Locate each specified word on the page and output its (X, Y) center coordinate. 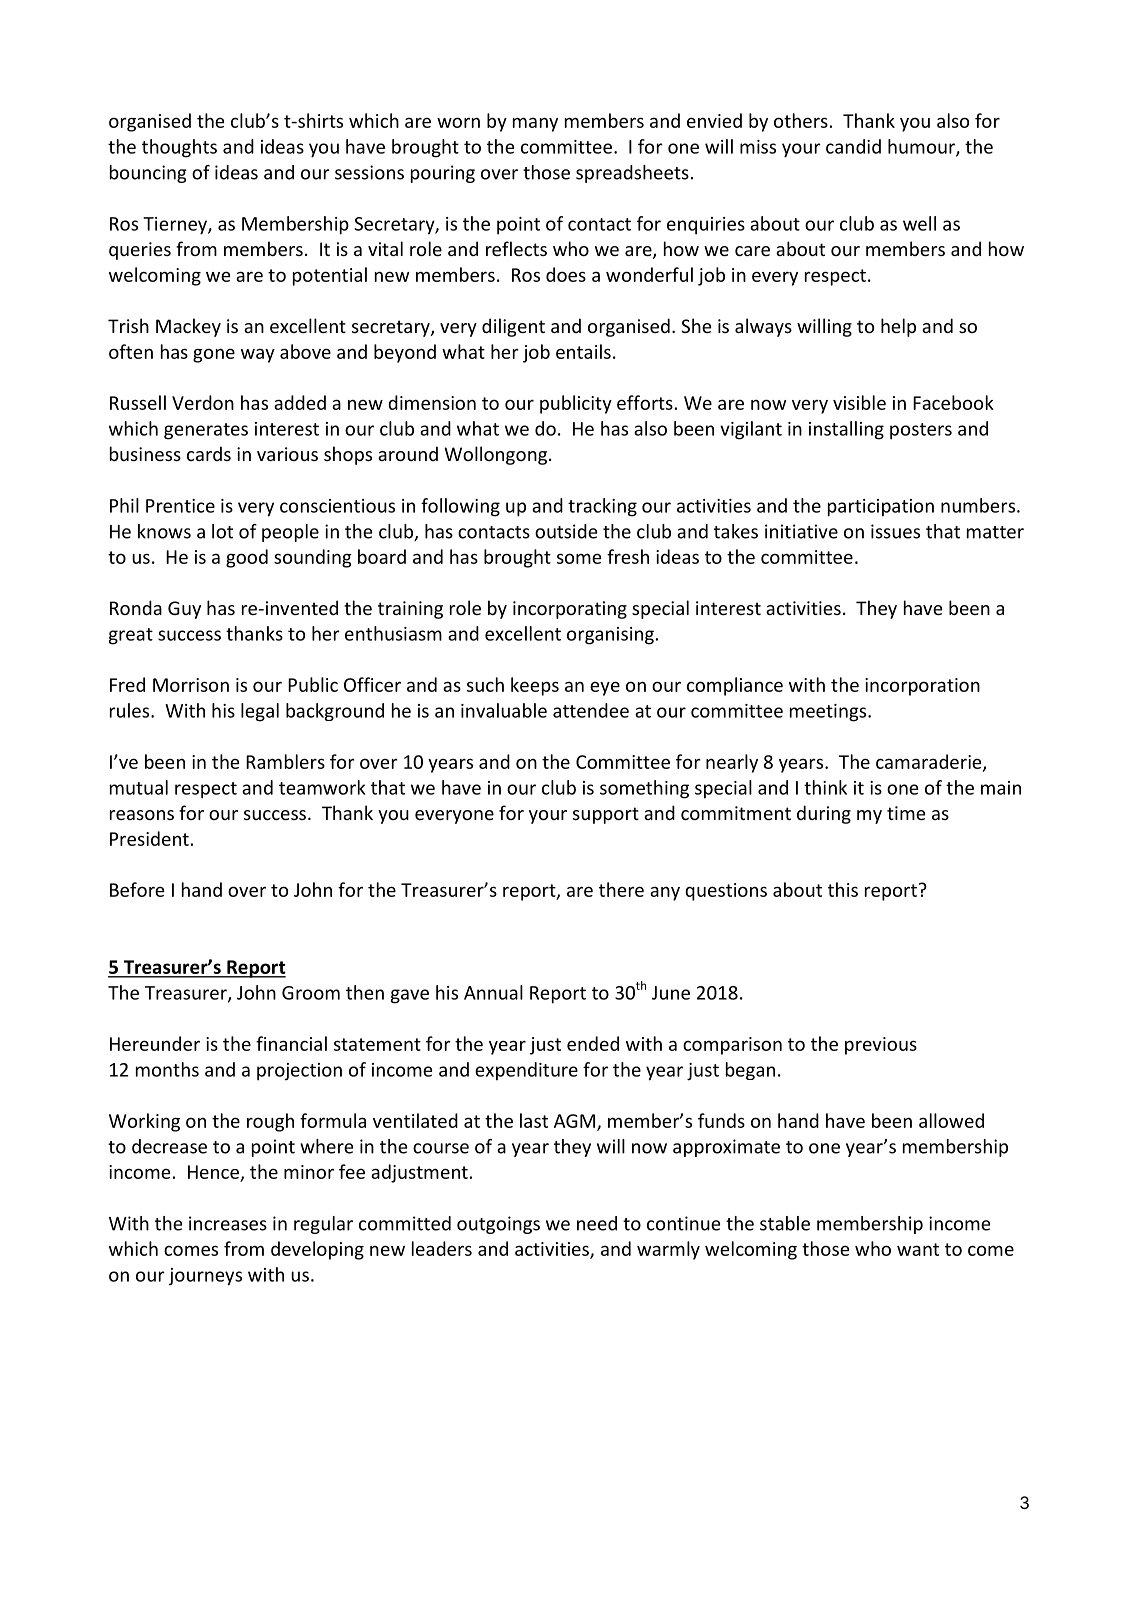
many (535, 124)
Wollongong (495, 455)
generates (206, 431)
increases (228, 1223)
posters (921, 431)
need (597, 1223)
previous (881, 1046)
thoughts (179, 148)
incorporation (922, 687)
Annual (493, 992)
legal (260, 712)
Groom (311, 993)
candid (853, 146)
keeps (535, 686)
